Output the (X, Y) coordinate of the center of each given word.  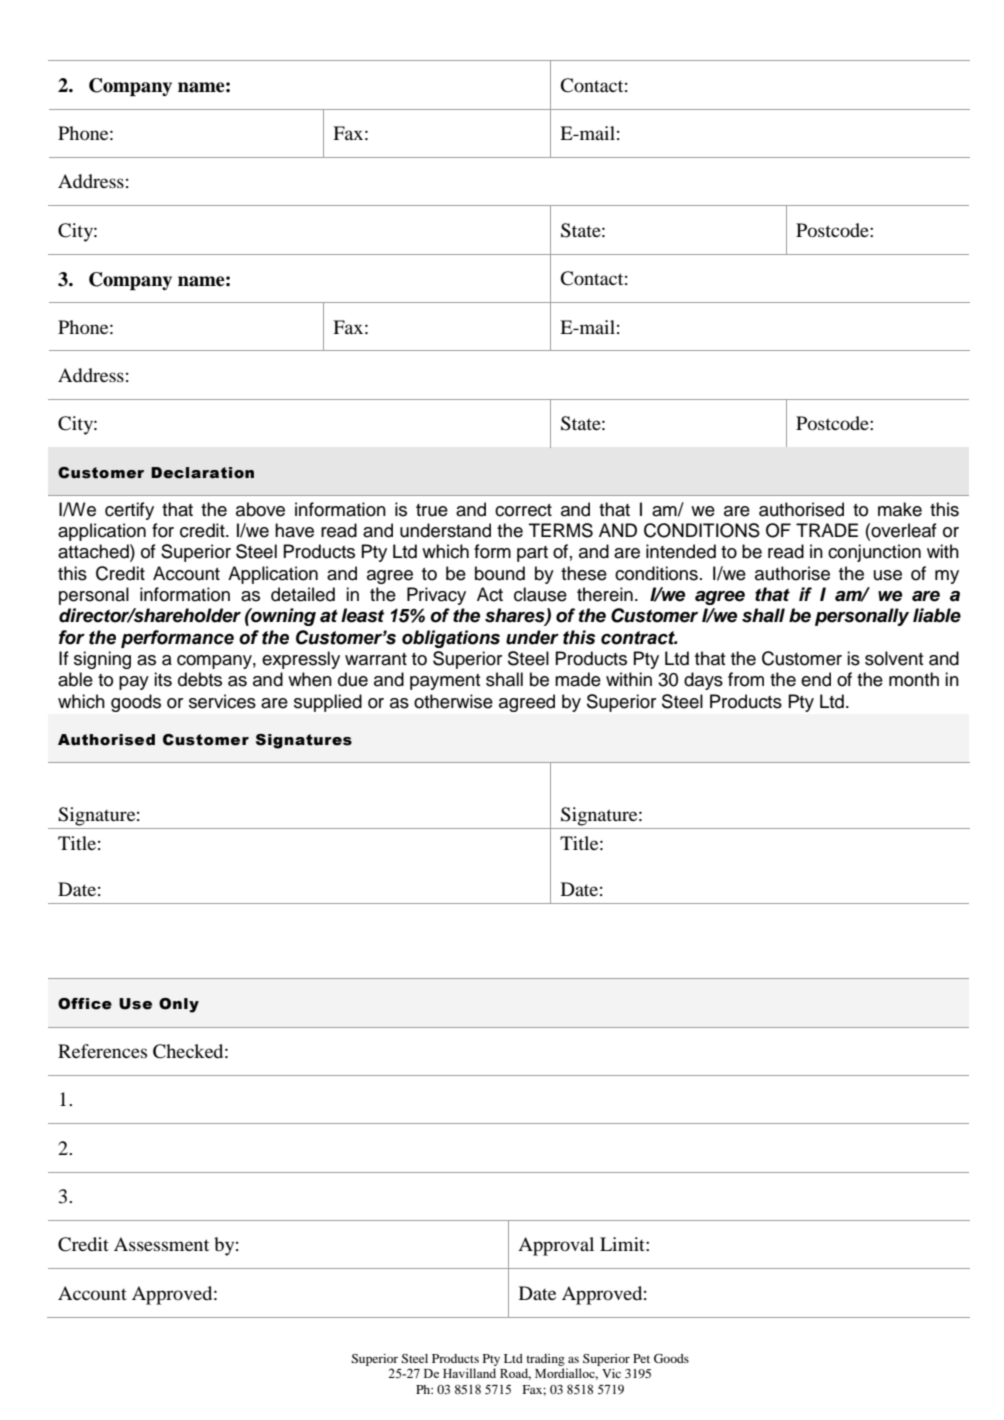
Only (179, 1005)
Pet (641, 1358)
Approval (556, 1246)
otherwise (453, 701)
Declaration (202, 473)
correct (523, 510)
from (746, 679)
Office (85, 1004)
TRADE (827, 530)
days (703, 681)
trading (545, 1360)
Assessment (161, 1244)
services (222, 701)
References (102, 1051)
